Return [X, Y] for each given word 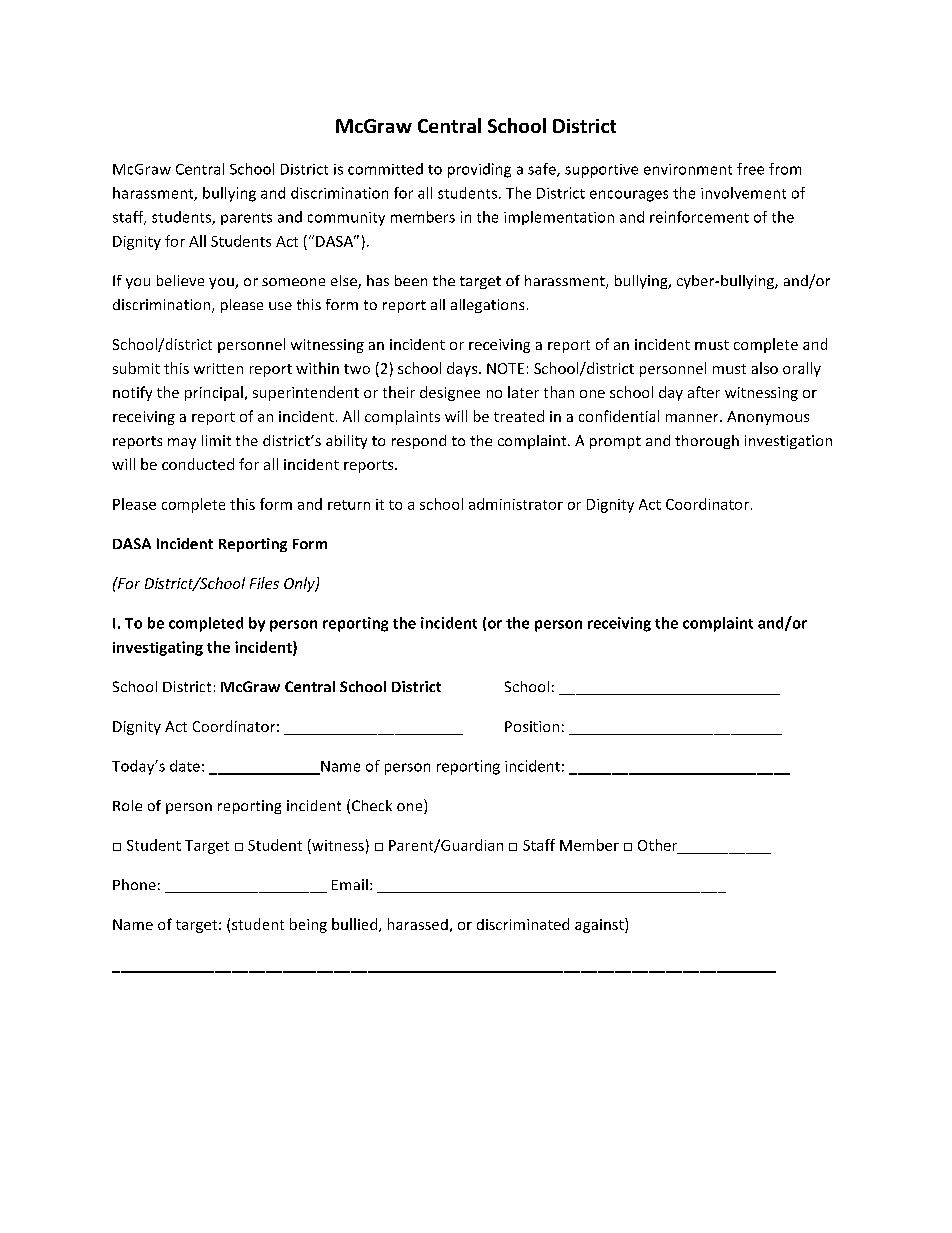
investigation [788, 442]
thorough [707, 442]
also [765, 368]
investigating [158, 648]
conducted [198, 464]
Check [372, 805]
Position [532, 726]
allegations [487, 306]
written [218, 368]
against [600, 925]
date [185, 766]
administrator [516, 504]
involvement [743, 193]
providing [479, 170]
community [346, 219]
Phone [134, 884]
